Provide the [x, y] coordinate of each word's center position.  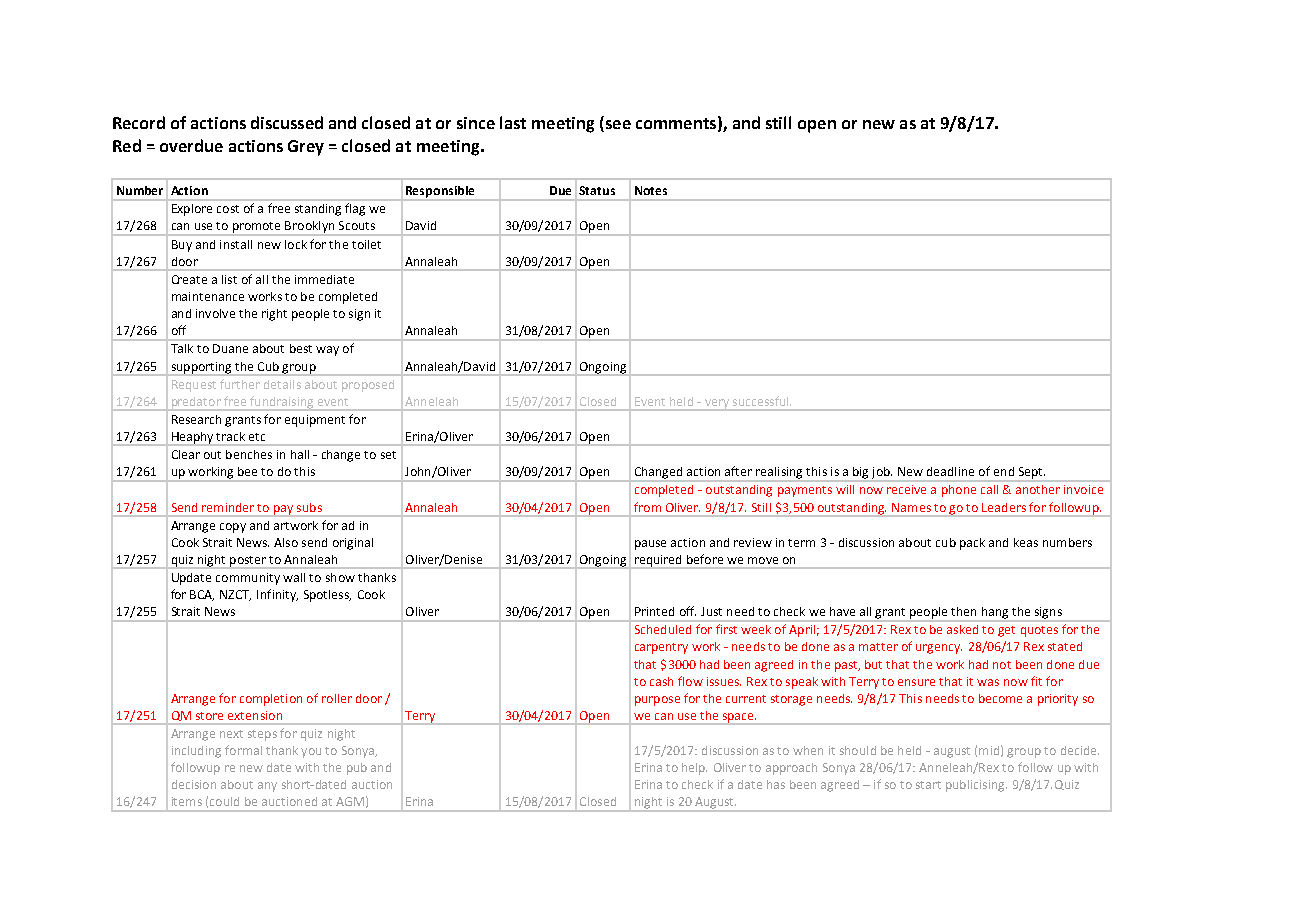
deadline [950, 471]
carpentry [661, 648]
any [267, 787]
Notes [651, 190]
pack [972, 544]
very [716, 405]
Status [597, 190]
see [617, 126]
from [647, 507]
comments [676, 123]
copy [233, 528]
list [229, 279]
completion [271, 700]
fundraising [282, 403]
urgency [939, 649]
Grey [306, 148]
